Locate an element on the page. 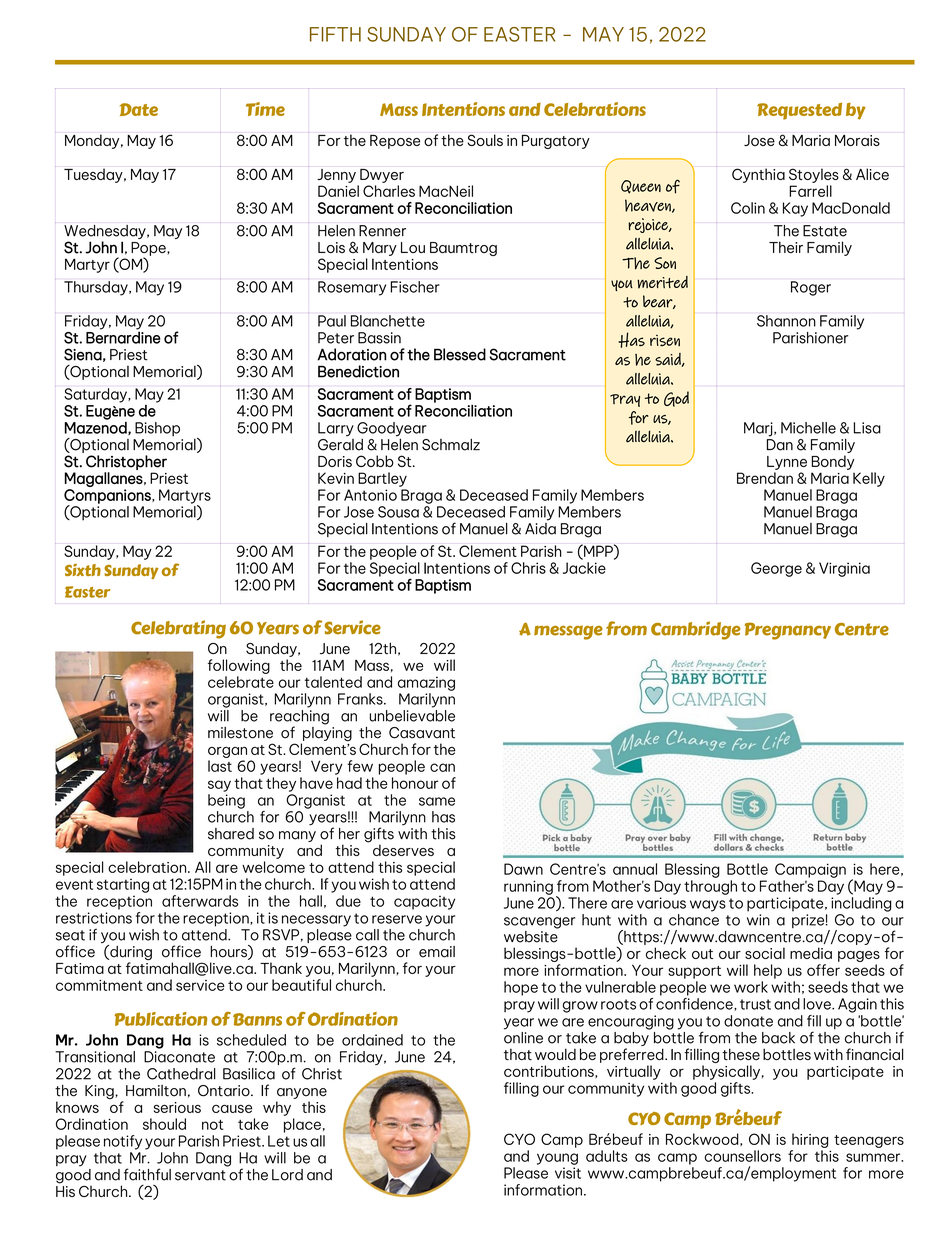  young is located at coordinates (557, 1159).
